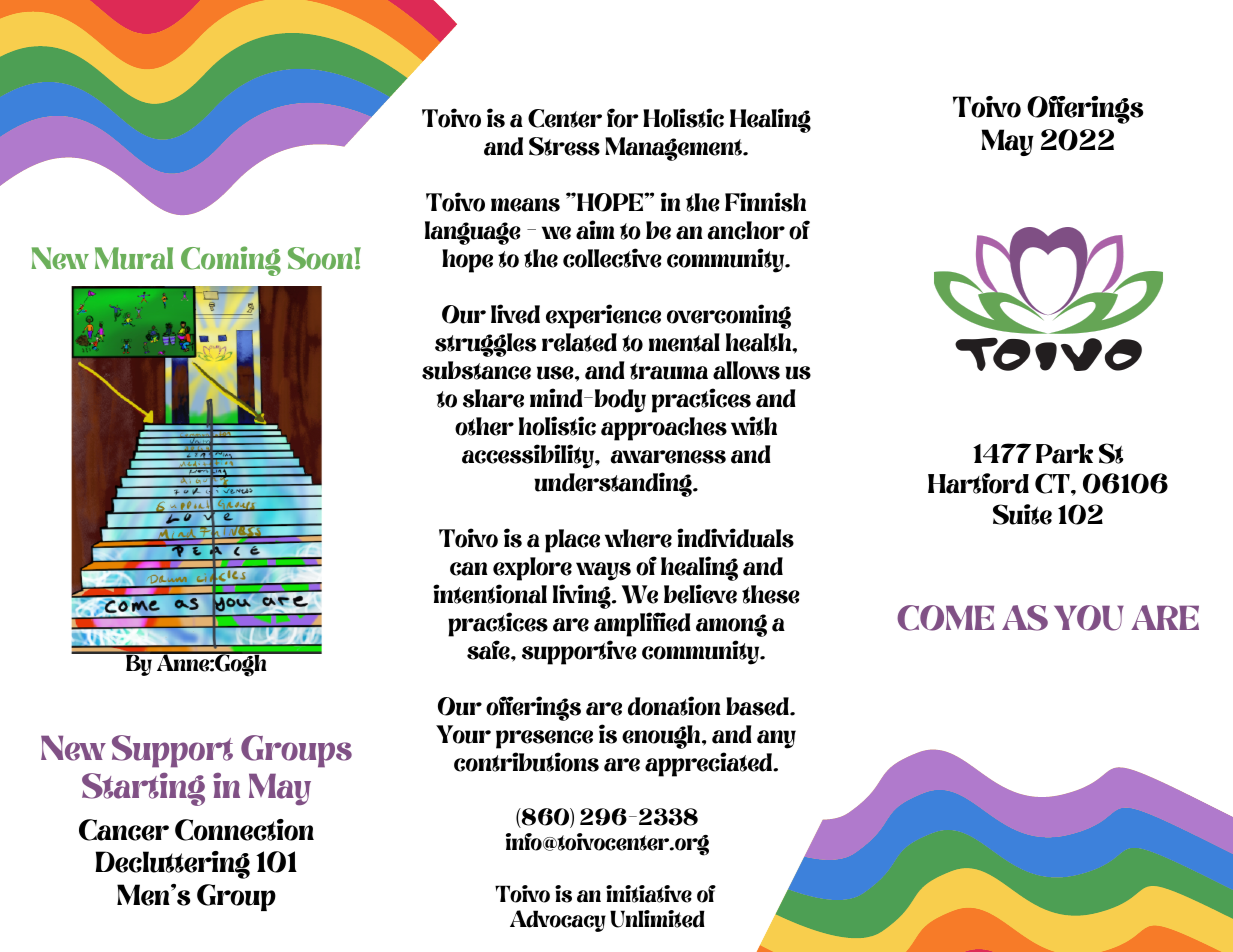  I want to click on Suite, so click(1022, 514).
